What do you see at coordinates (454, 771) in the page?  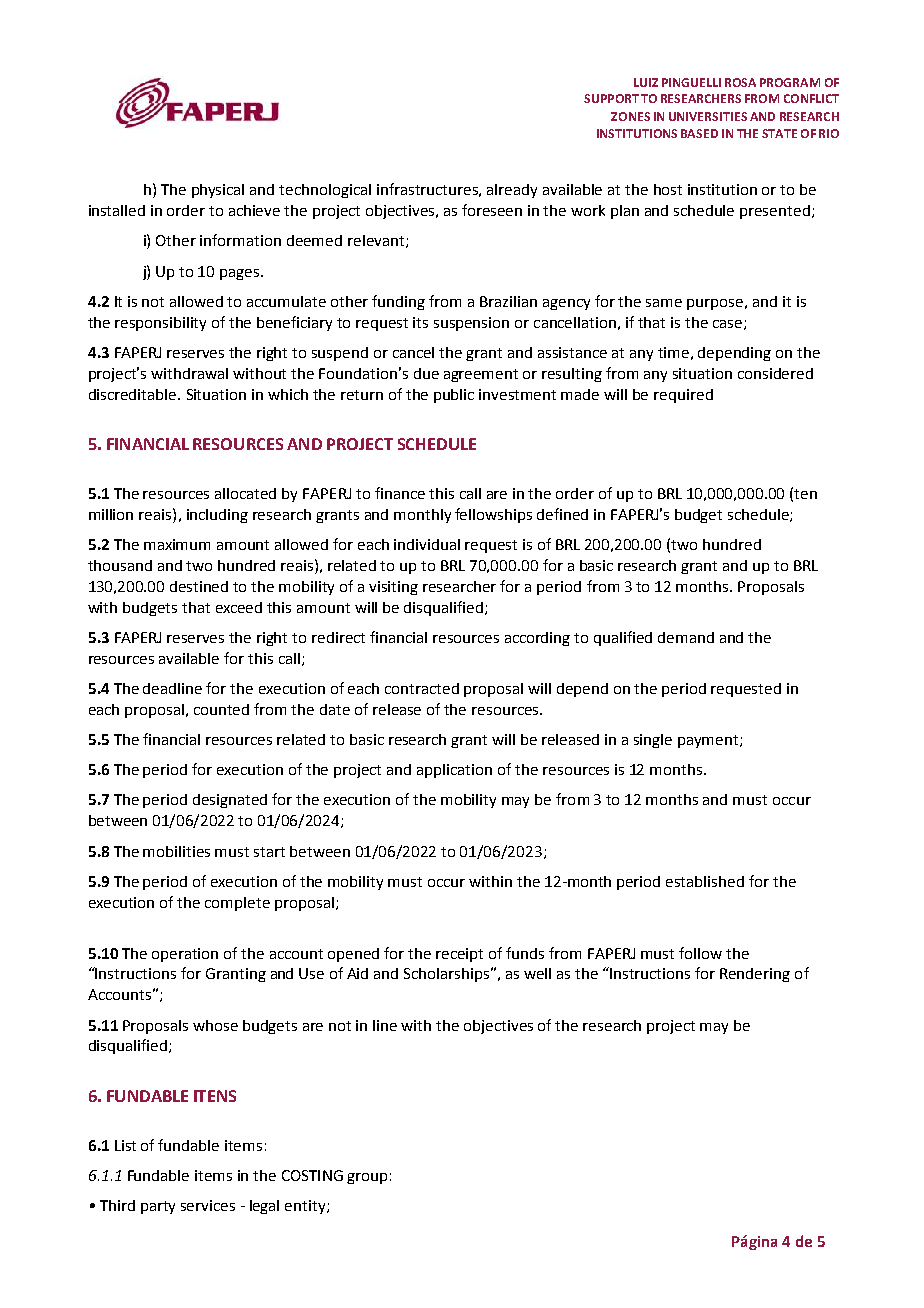 I see `application` at bounding box center [454, 771].
